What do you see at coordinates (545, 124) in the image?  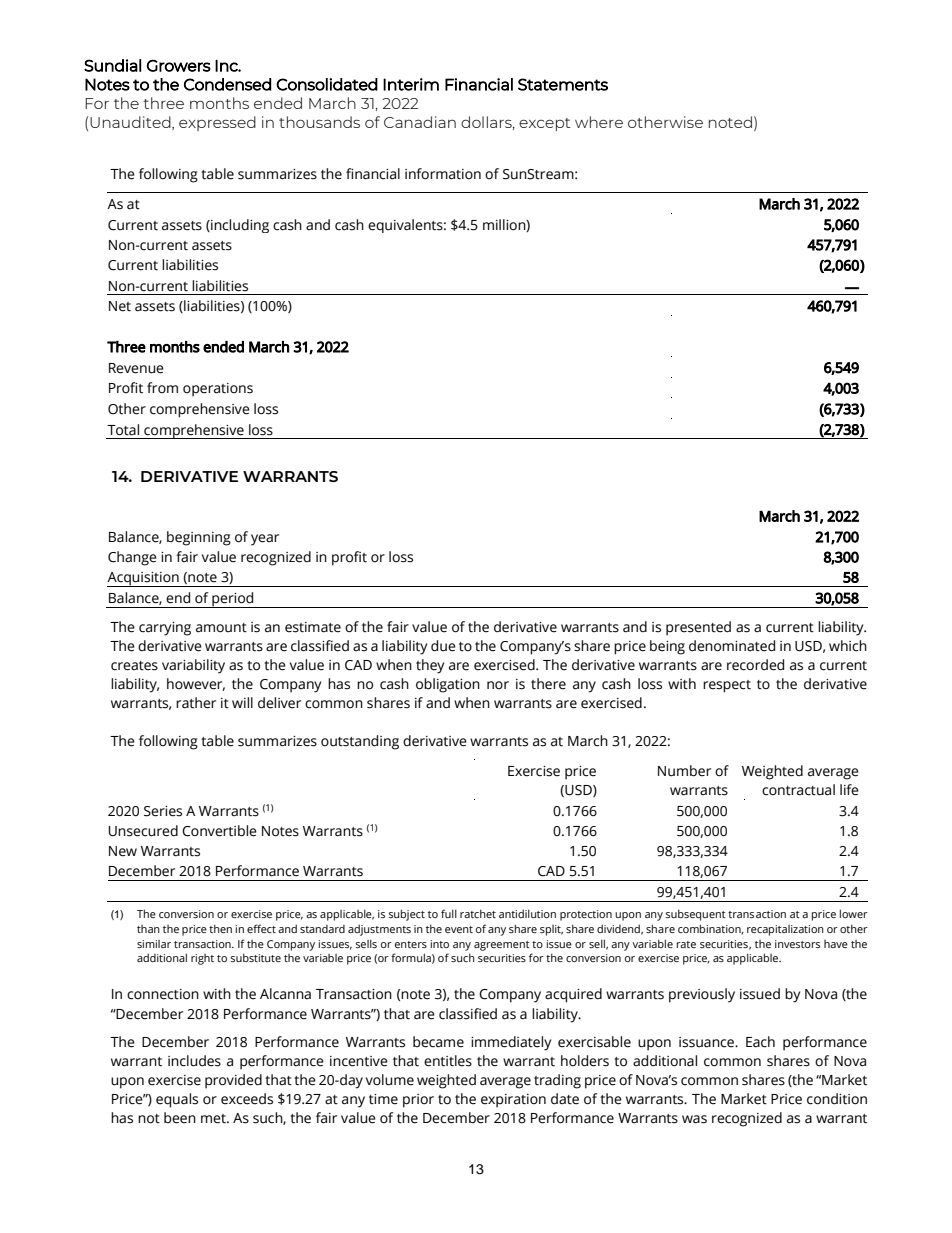 I see `except` at bounding box center [545, 124].
